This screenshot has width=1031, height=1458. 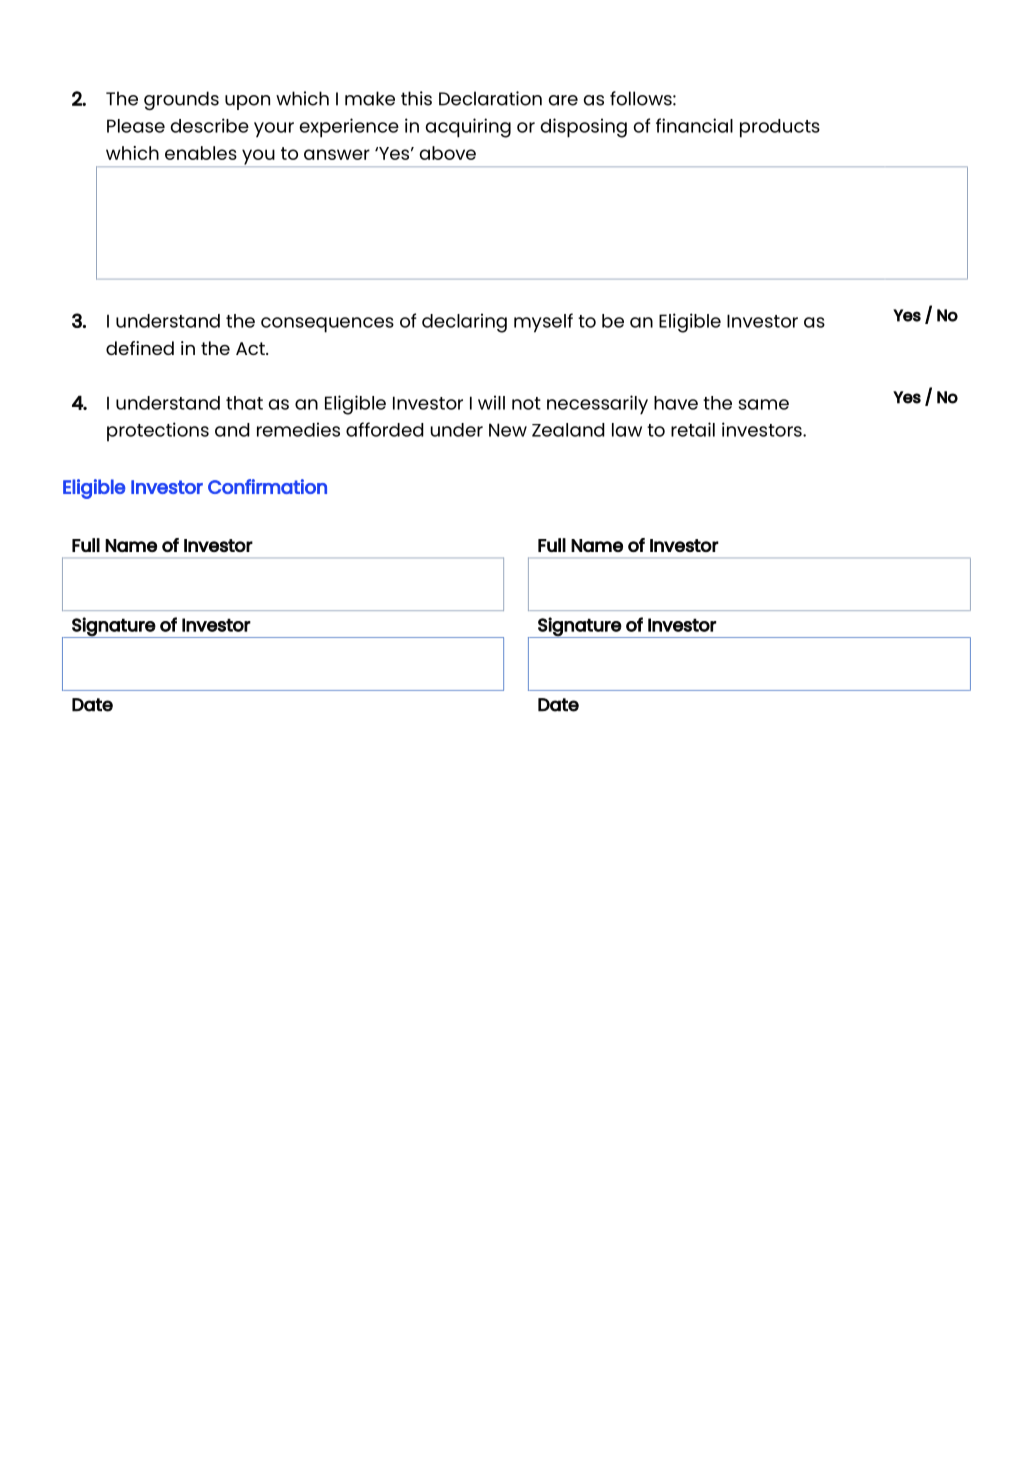 What do you see at coordinates (251, 348) in the screenshot?
I see `Act` at bounding box center [251, 348].
